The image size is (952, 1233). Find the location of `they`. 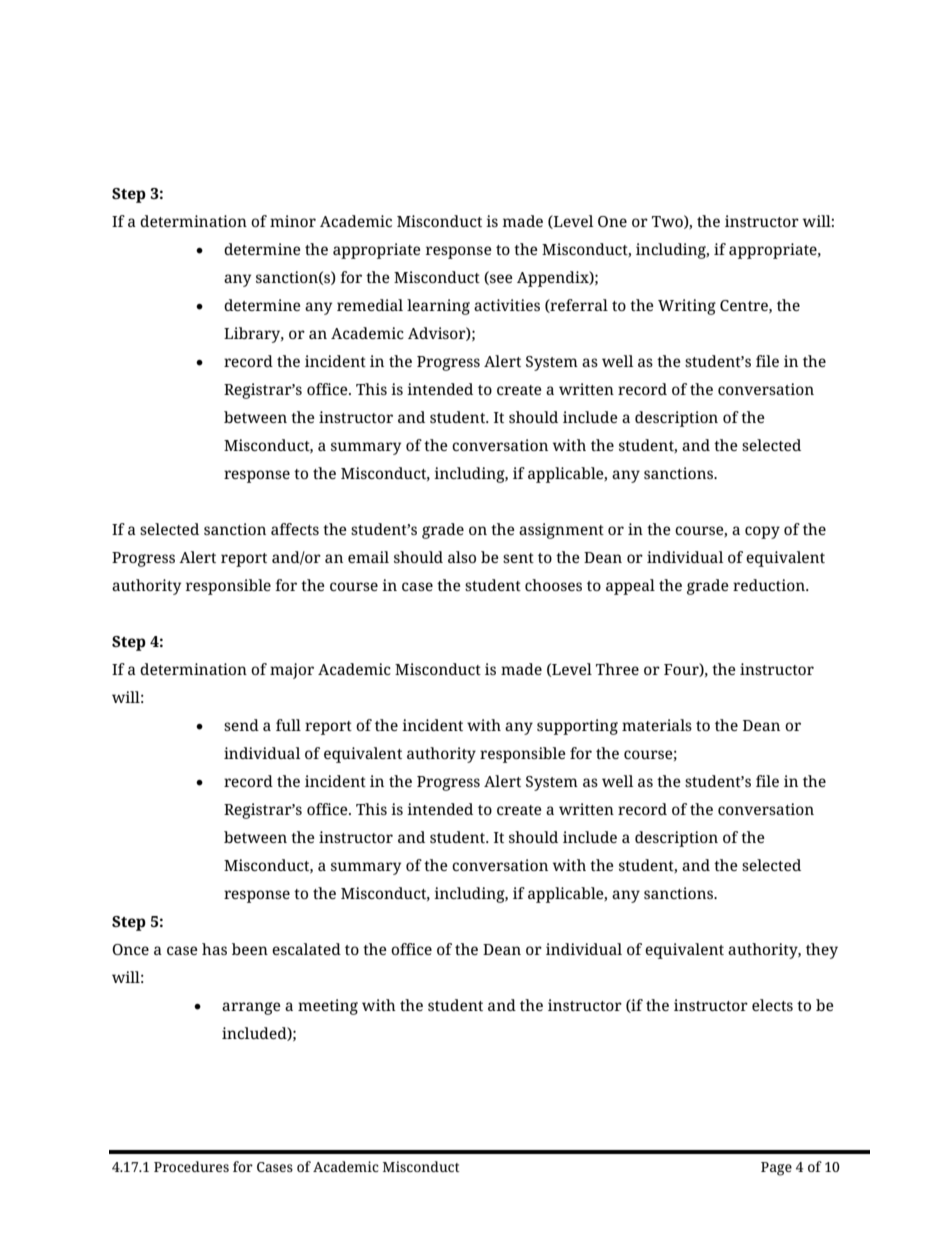

they is located at coordinates (822, 951).
